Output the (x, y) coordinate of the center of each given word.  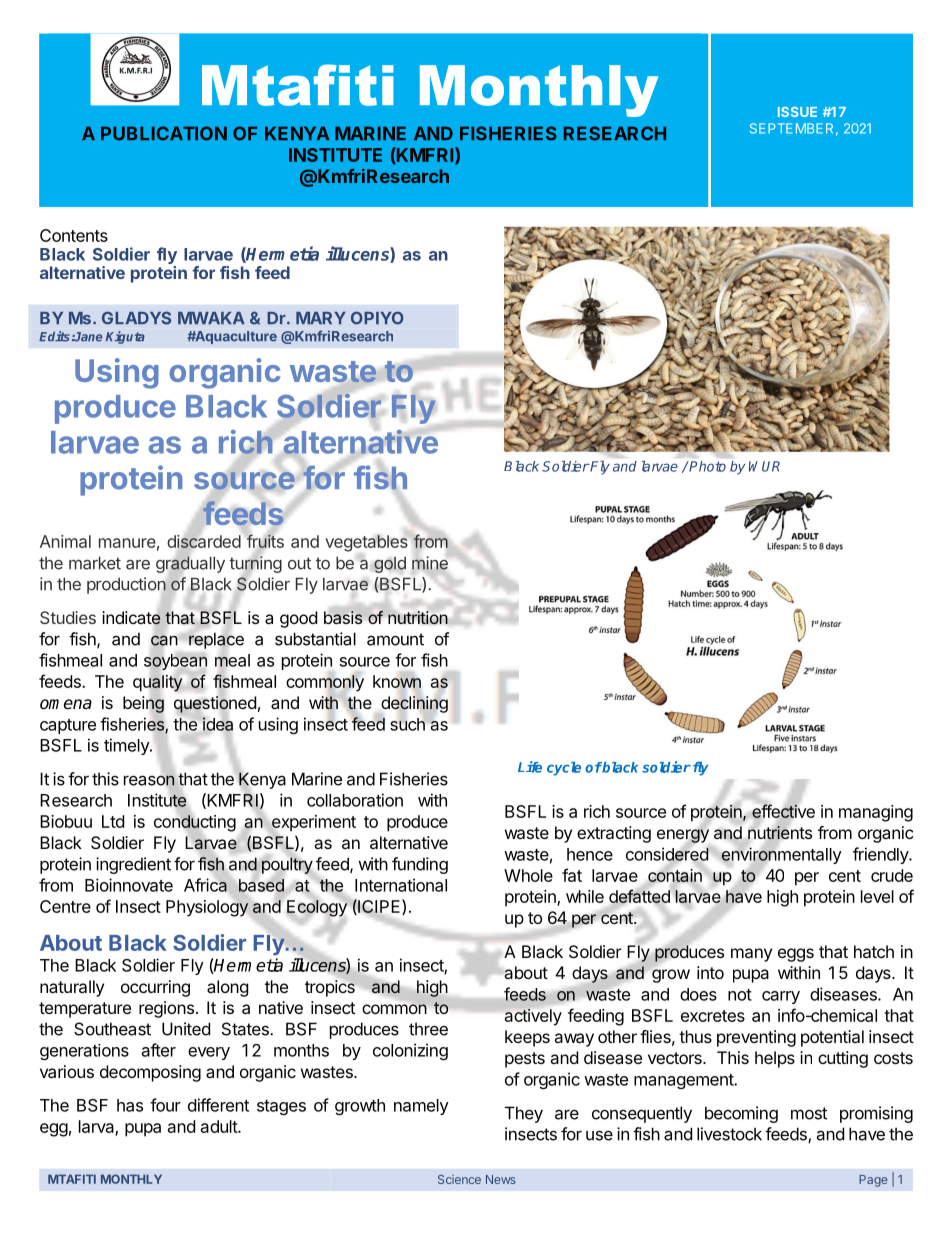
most (809, 1113)
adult (220, 1126)
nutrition (418, 618)
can (164, 640)
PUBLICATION (164, 133)
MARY (321, 318)
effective (783, 811)
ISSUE (797, 112)
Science (459, 1179)
